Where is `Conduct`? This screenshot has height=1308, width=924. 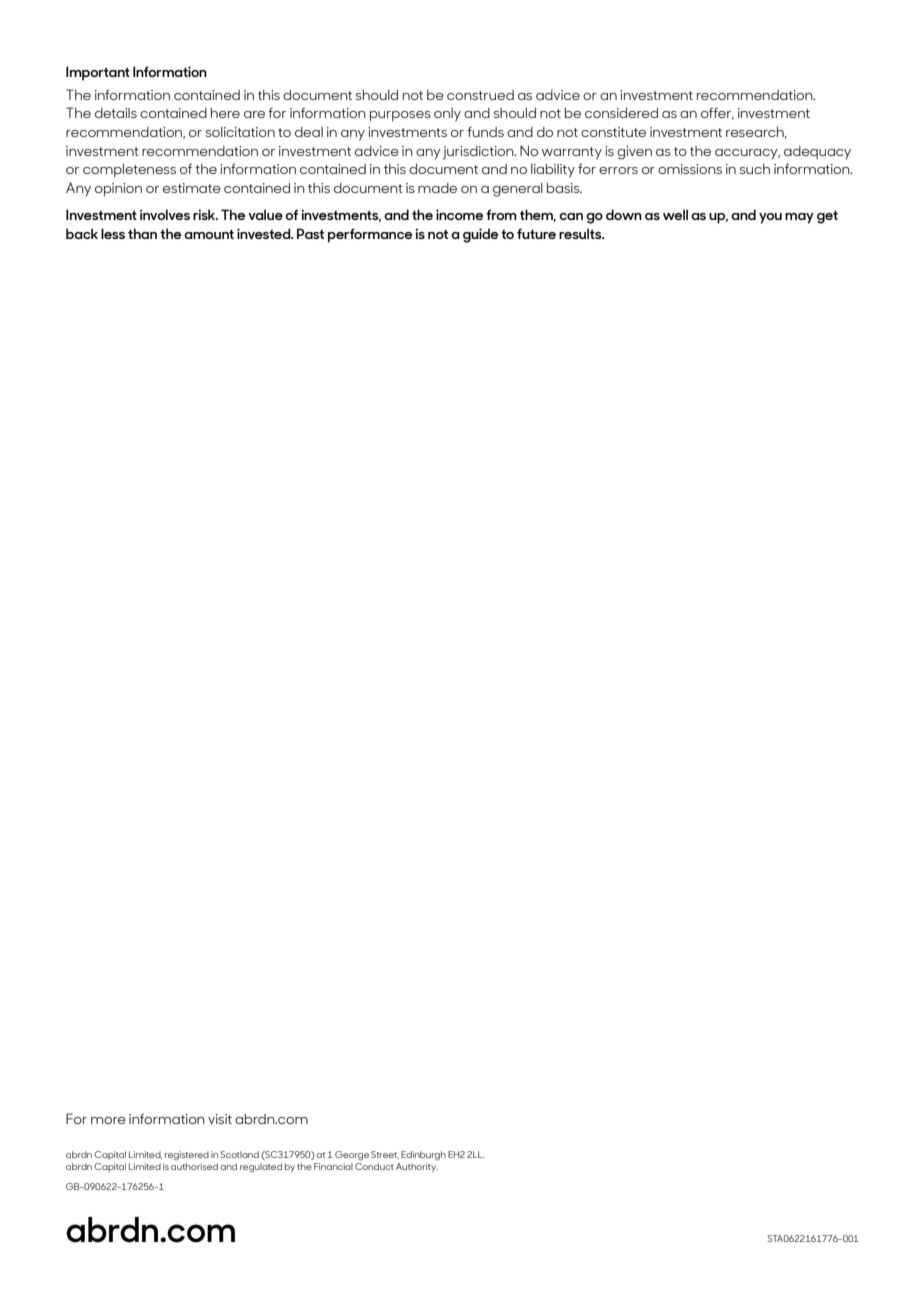 Conduct is located at coordinates (374, 1165).
